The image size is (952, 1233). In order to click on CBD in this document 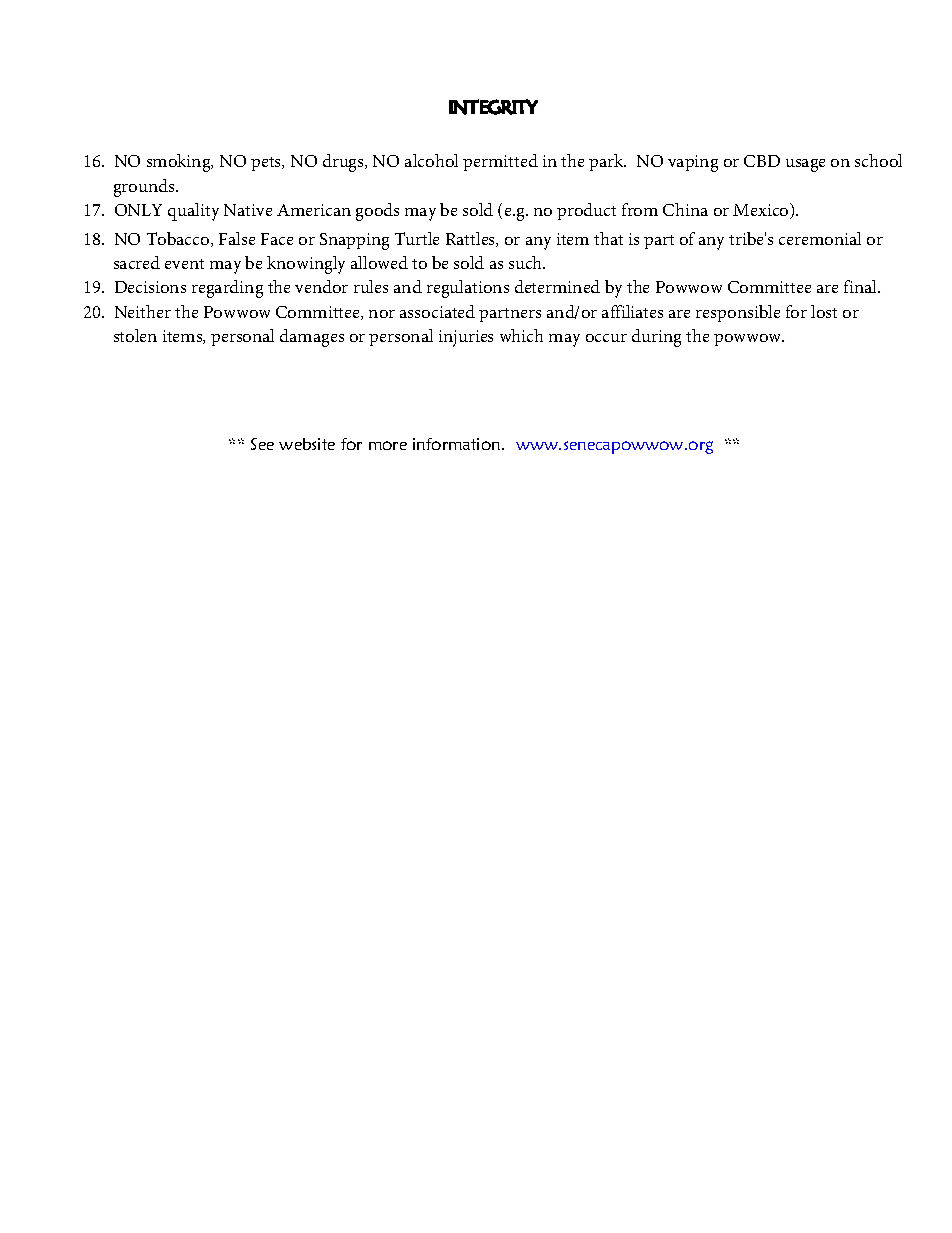, I will do `click(762, 161)`.
